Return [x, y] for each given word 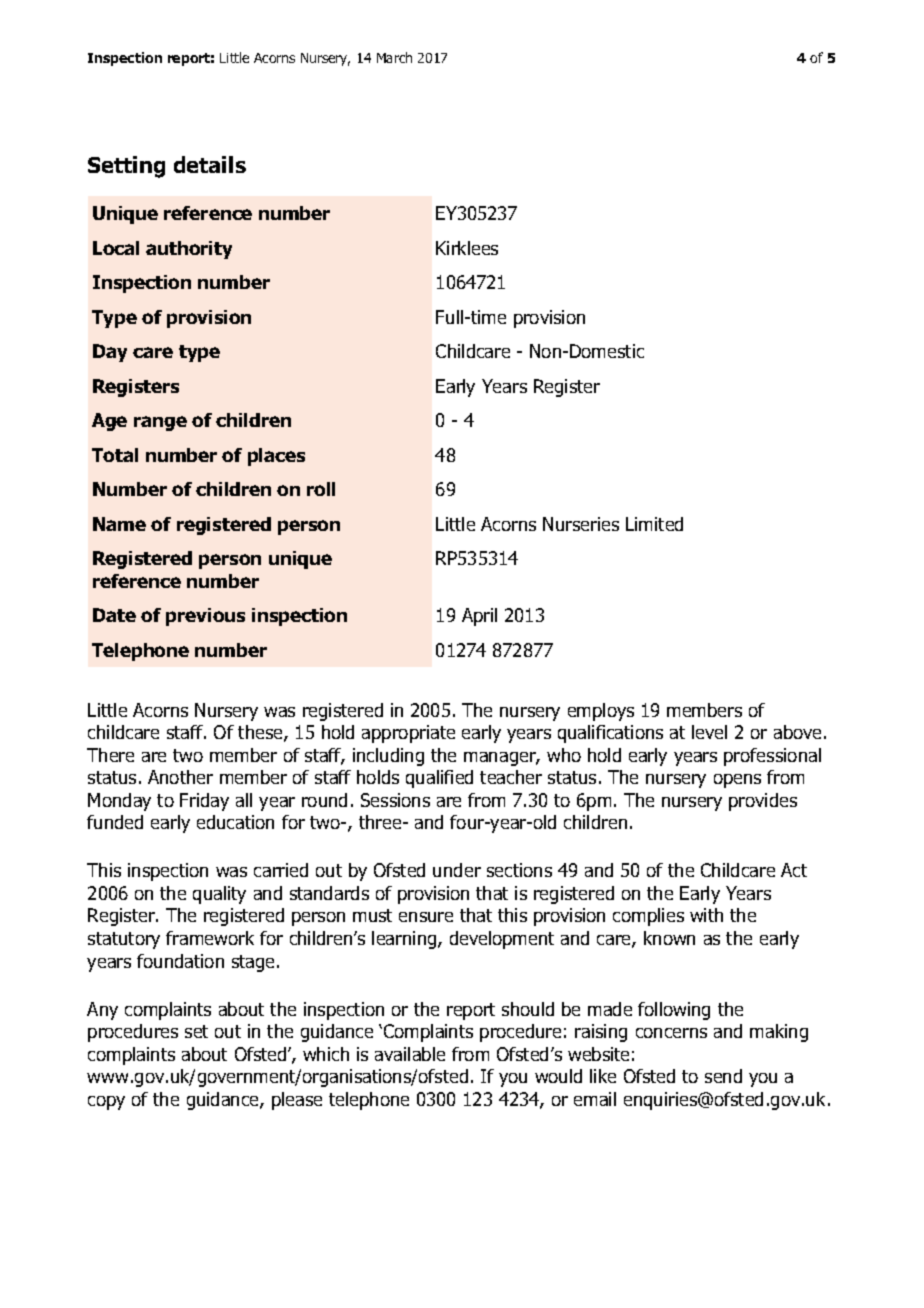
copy [106, 1103]
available [410, 1054]
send [723, 1076]
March [394, 57]
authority [189, 250]
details [210, 164]
